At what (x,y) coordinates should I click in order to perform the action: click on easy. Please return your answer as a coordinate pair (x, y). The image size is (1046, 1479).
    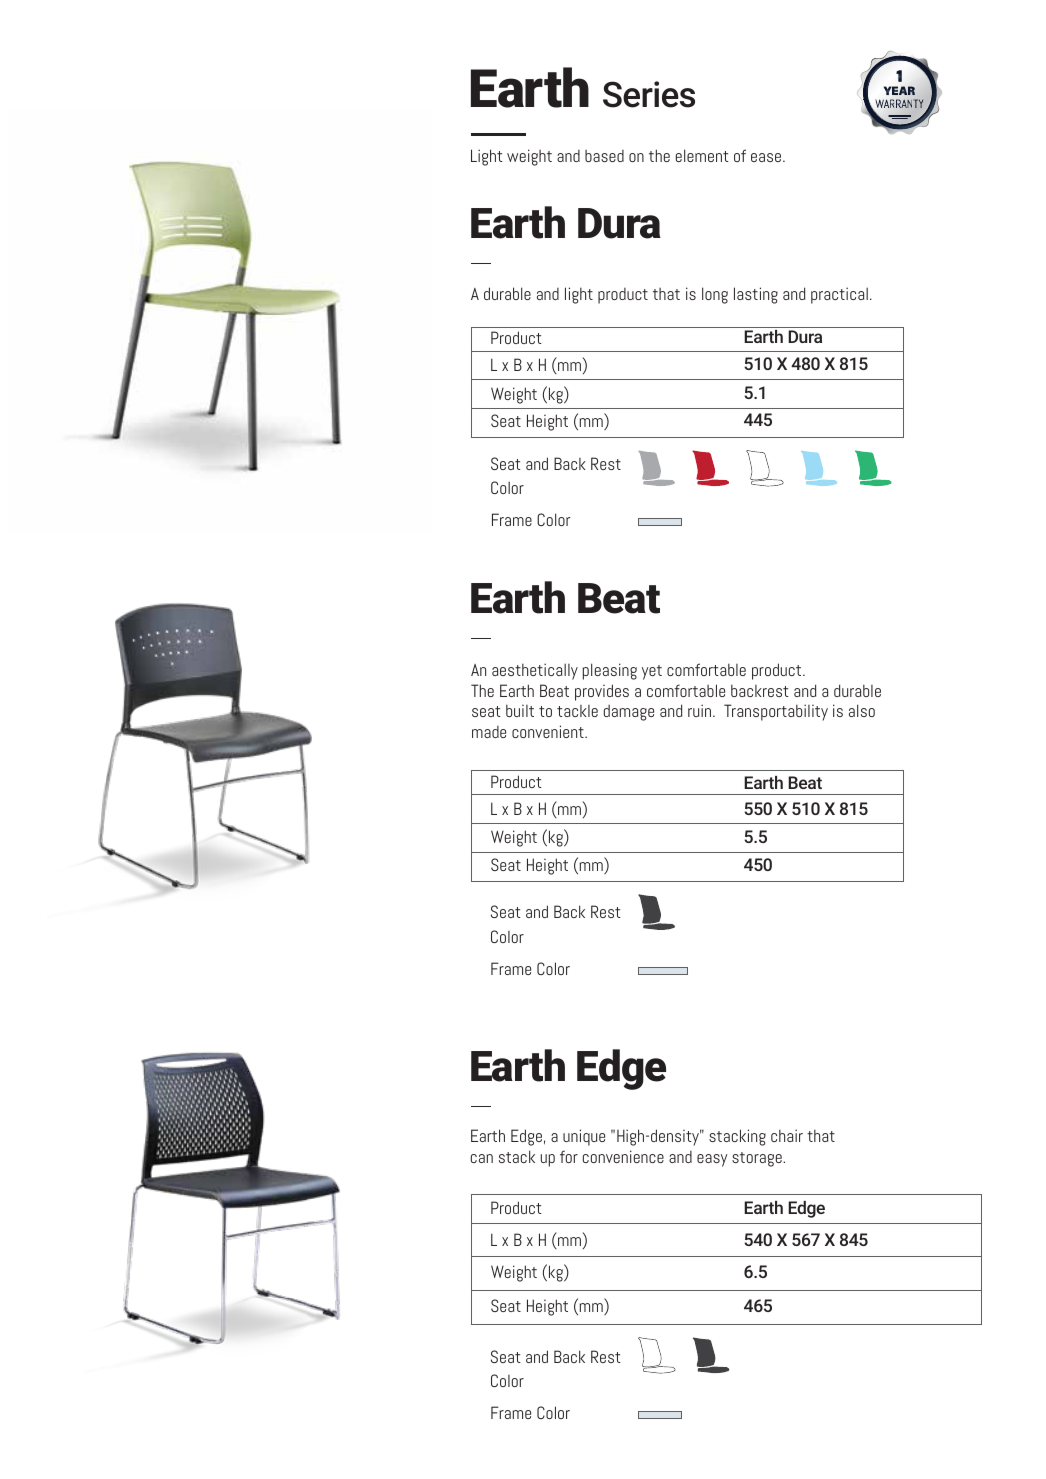
    Looking at the image, I should click on (712, 1160).
